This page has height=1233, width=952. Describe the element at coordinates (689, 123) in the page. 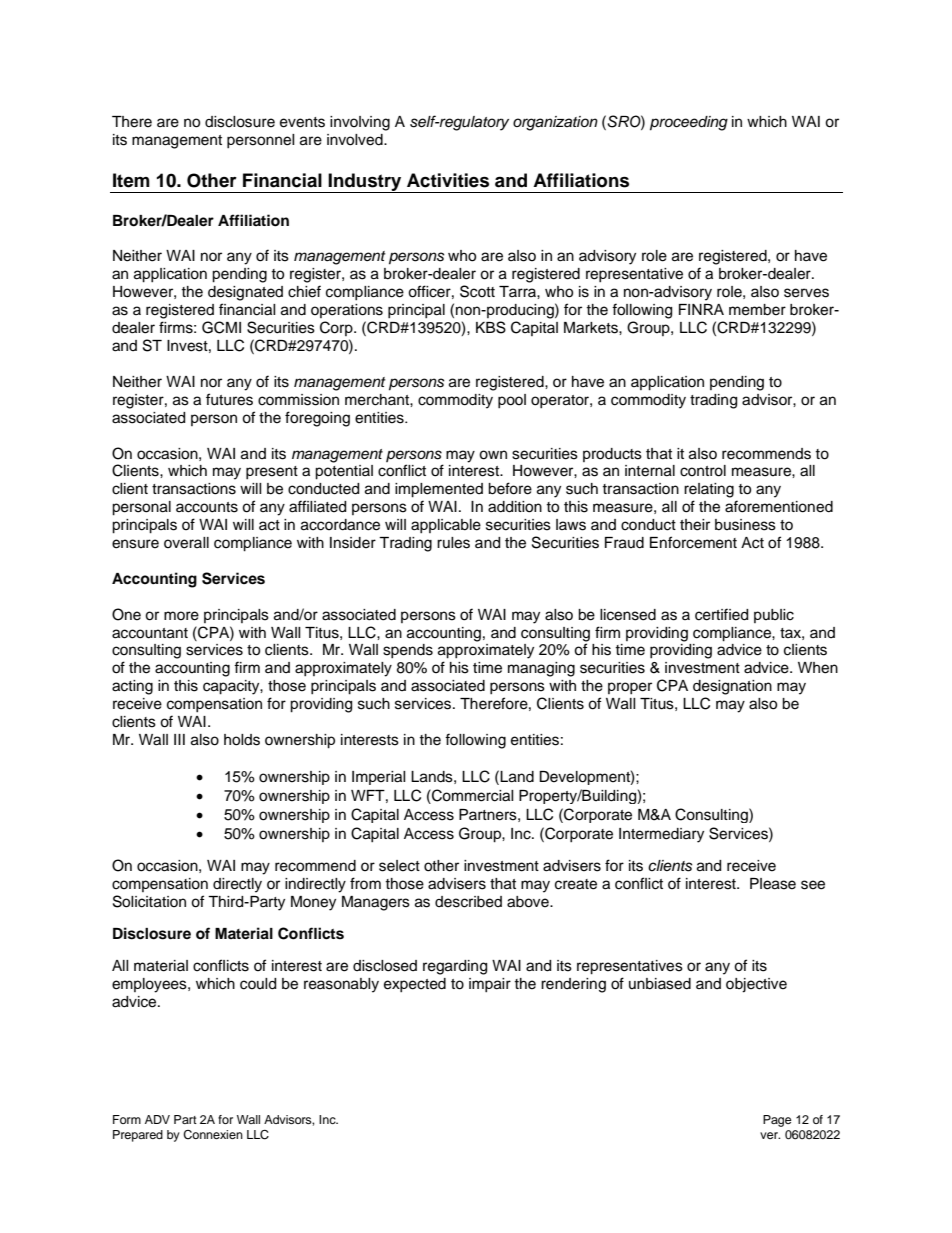

I see `proceeding` at that location.
